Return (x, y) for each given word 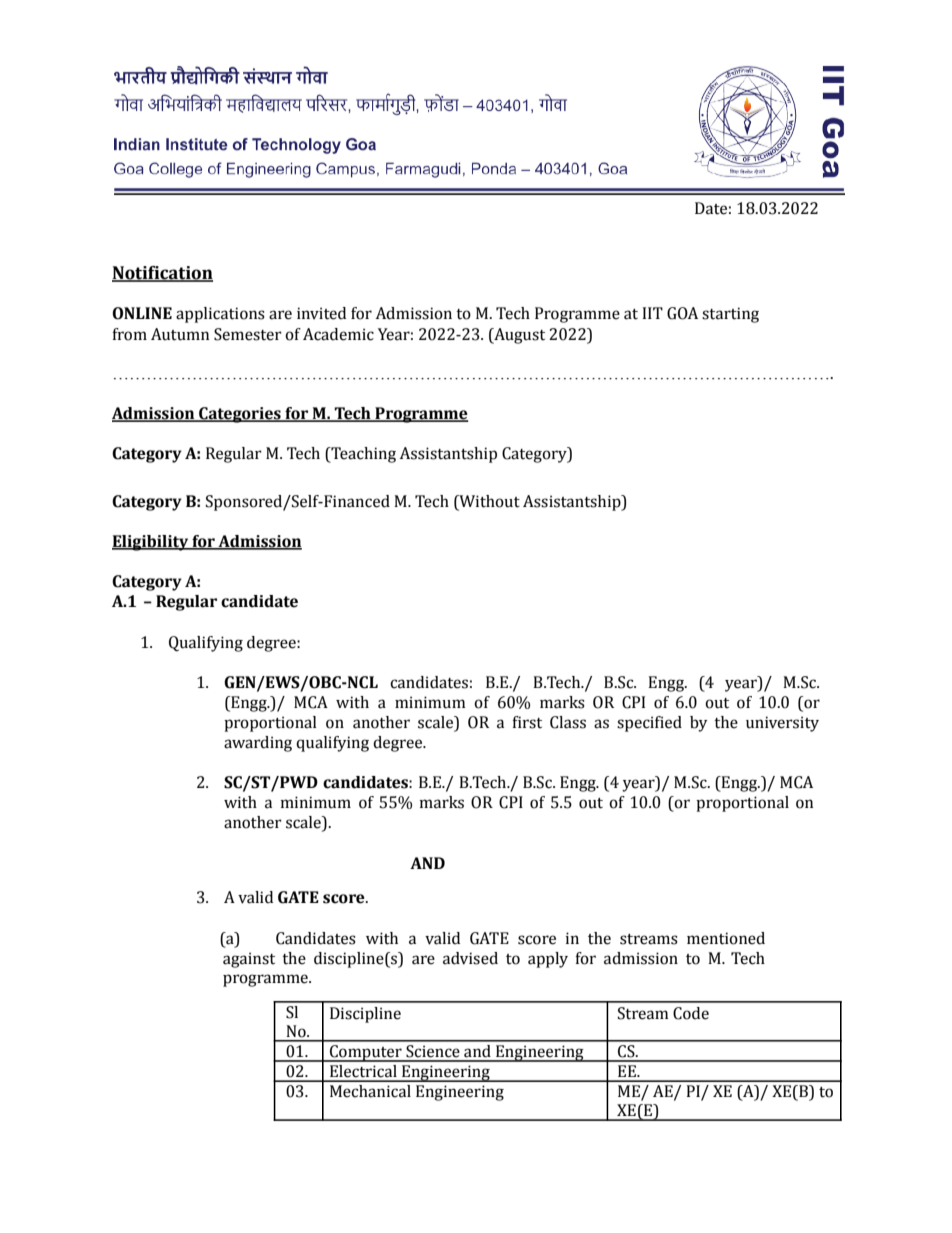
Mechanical (370, 1091)
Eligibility (151, 543)
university (782, 724)
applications (220, 315)
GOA (682, 313)
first (527, 722)
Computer (366, 1053)
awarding (258, 744)
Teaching (362, 455)
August (518, 336)
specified (649, 724)
